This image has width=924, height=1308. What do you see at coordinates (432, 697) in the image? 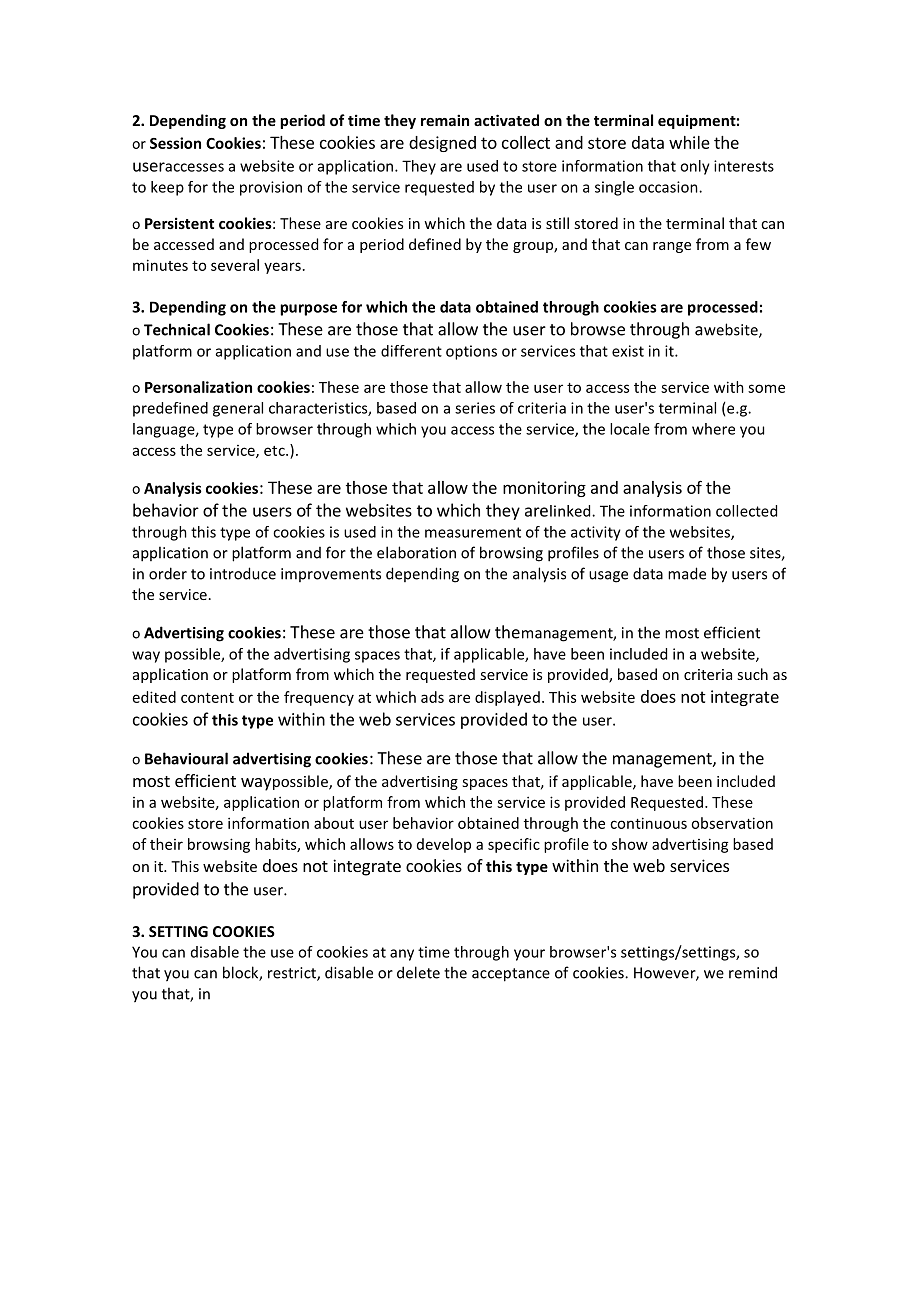
I see `ads` at bounding box center [432, 697].
